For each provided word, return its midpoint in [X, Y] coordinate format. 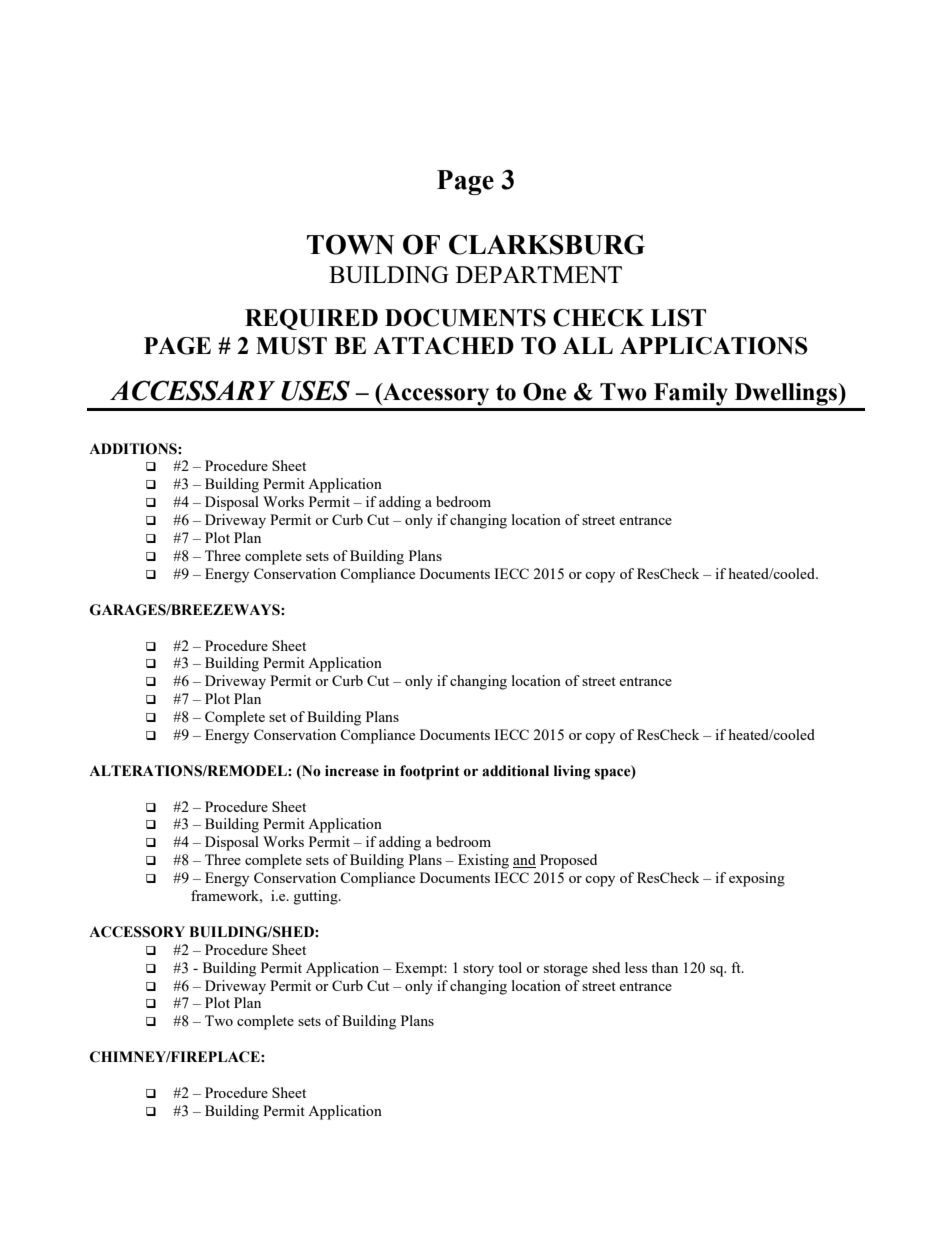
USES [315, 390]
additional [515, 771]
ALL [588, 345]
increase [352, 771]
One [544, 392]
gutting [317, 897]
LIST [678, 318]
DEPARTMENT [539, 274]
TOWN [350, 244]
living [572, 772]
